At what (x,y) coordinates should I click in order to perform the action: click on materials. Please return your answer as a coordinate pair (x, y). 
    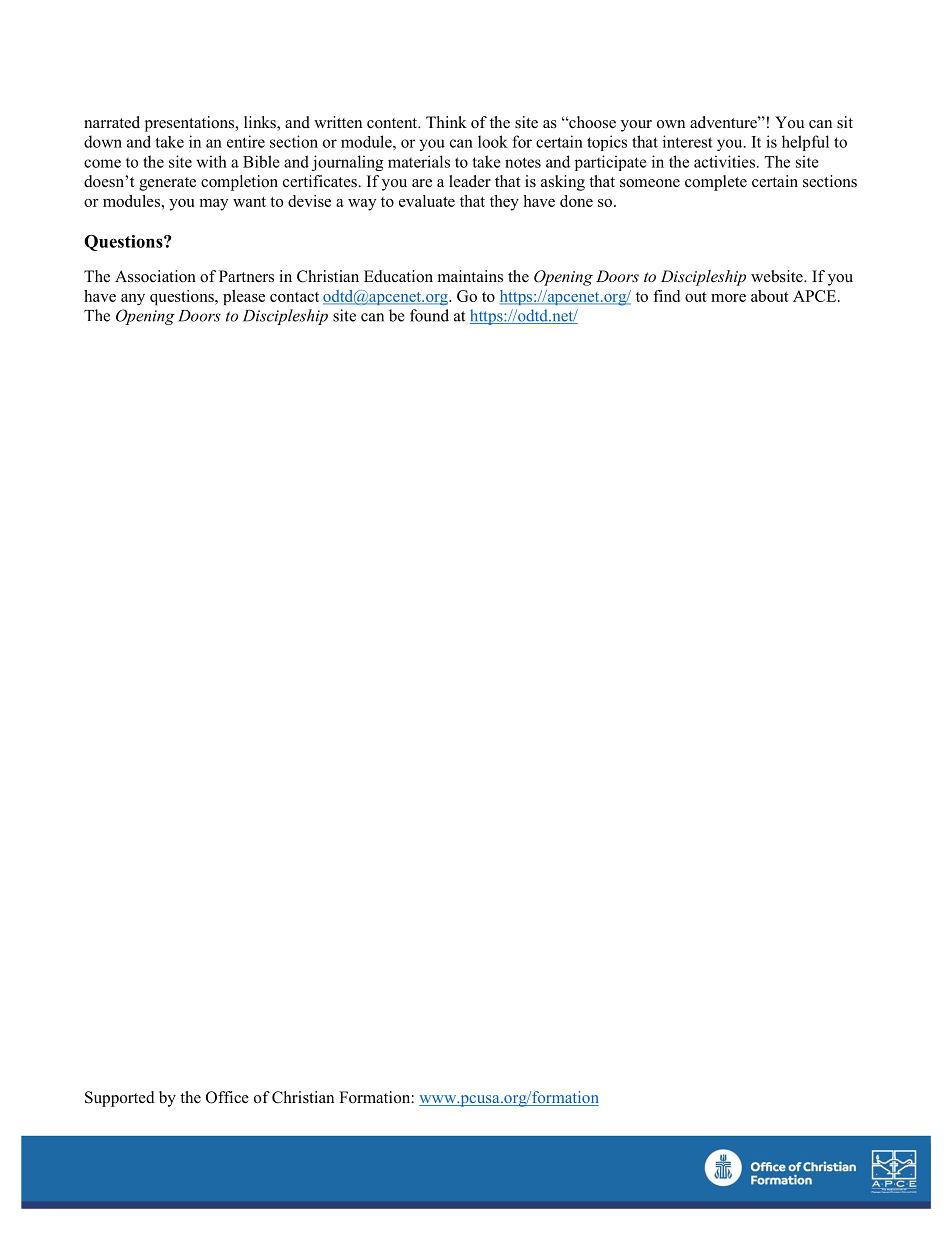
    Looking at the image, I should click on (419, 161).
